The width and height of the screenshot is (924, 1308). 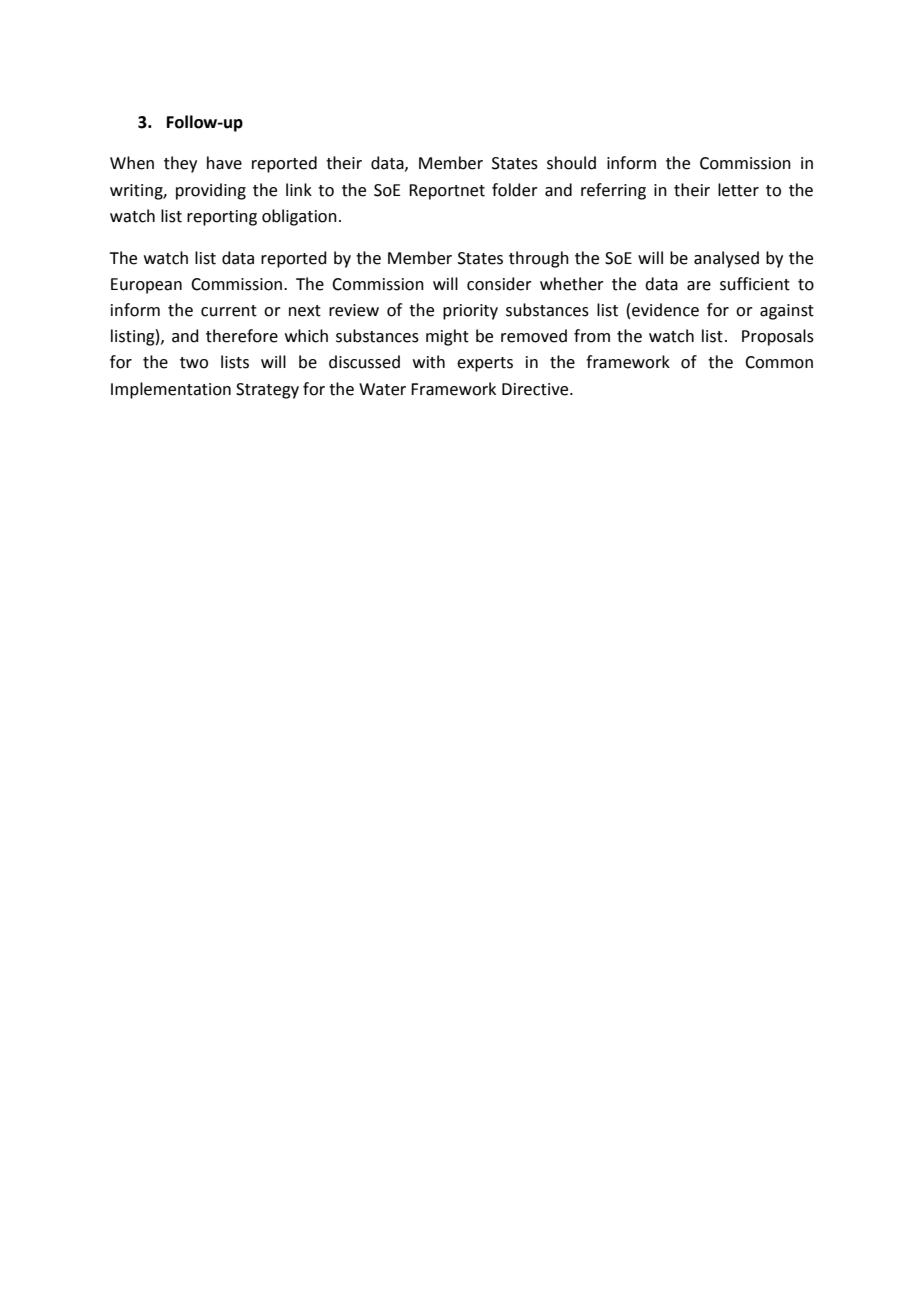 I want to click on through, so click(x=539, y=259).
